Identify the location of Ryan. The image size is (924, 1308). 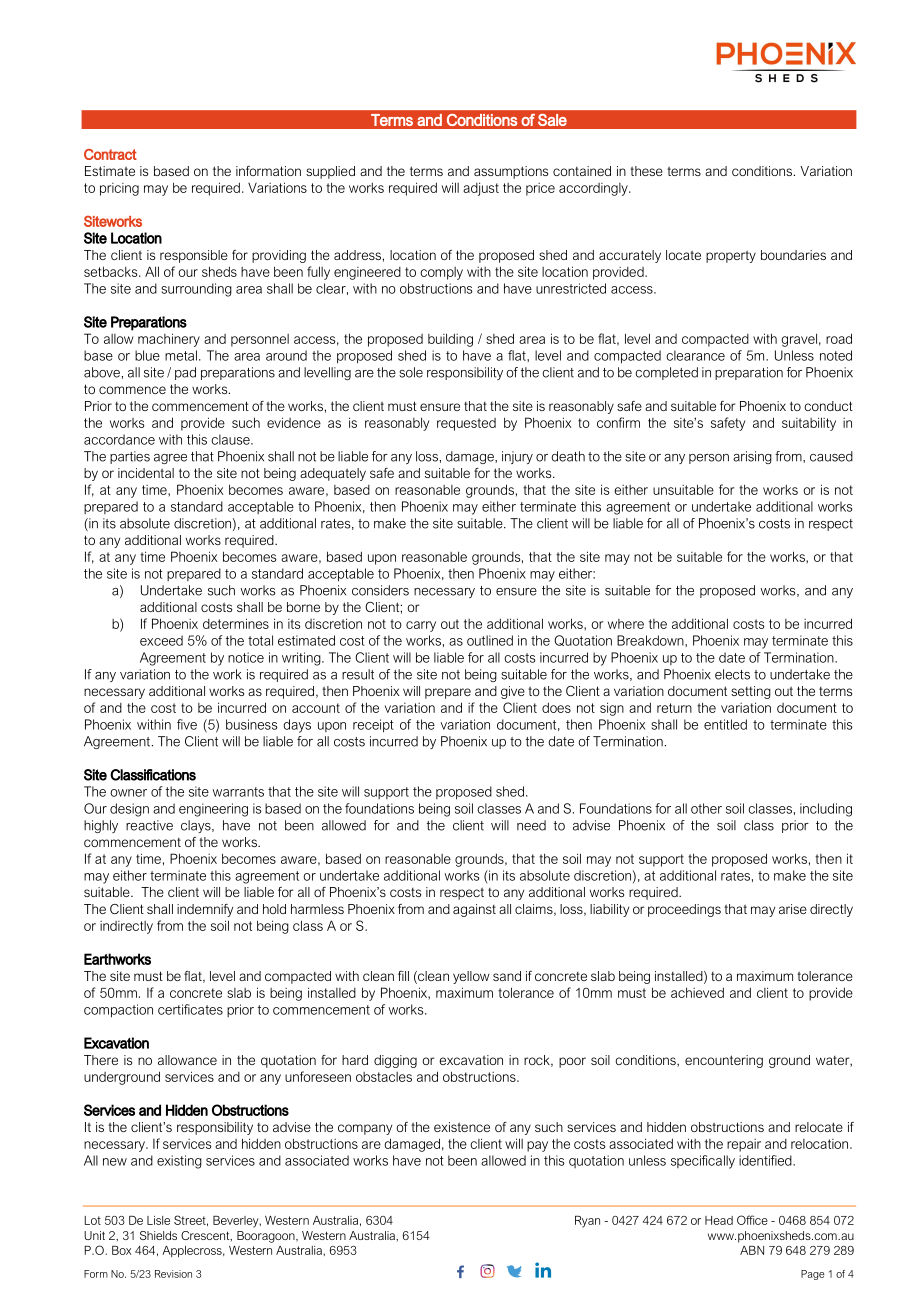
(587, 1222).
